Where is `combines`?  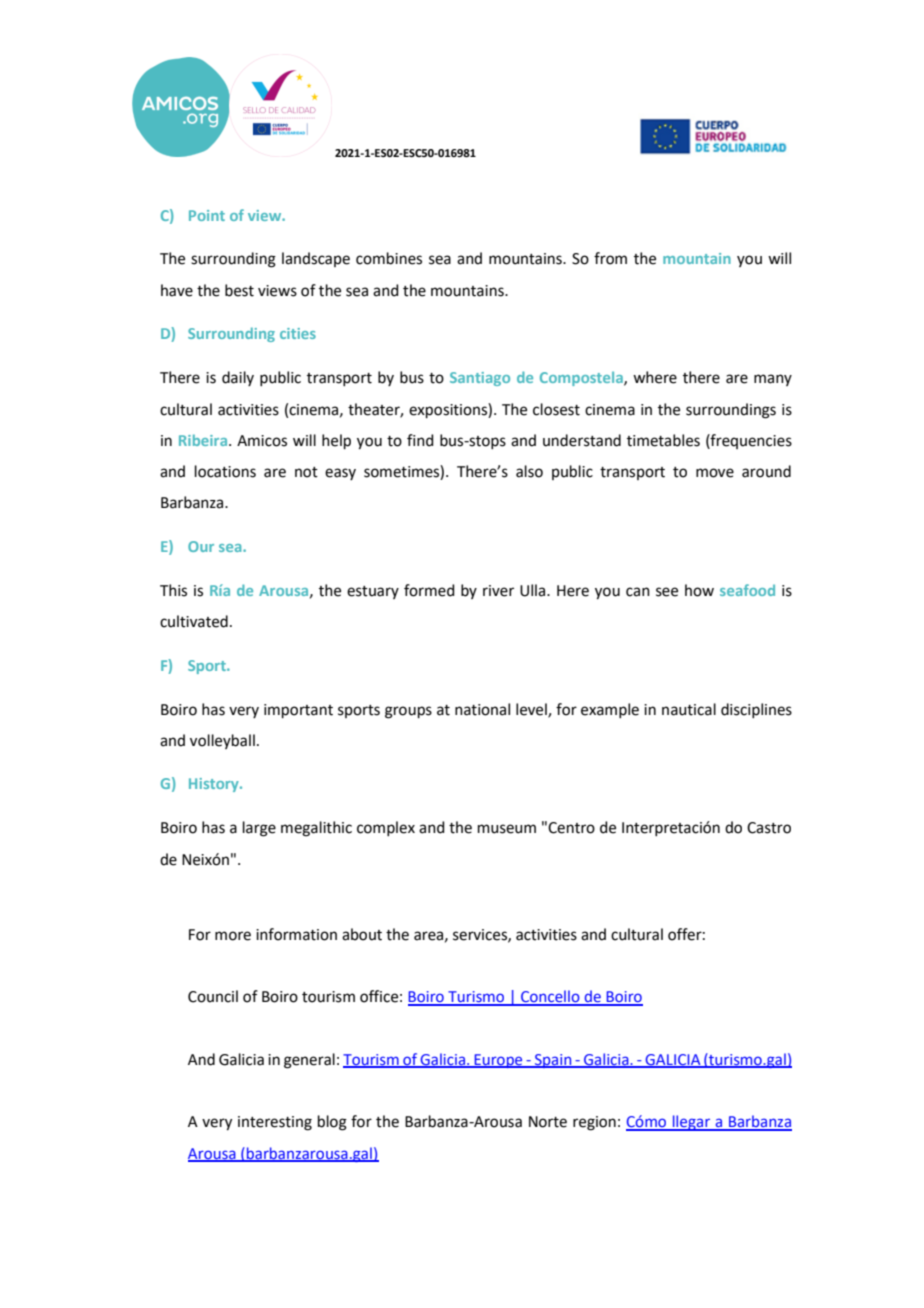 combines is located at coordinates (389, 258).
